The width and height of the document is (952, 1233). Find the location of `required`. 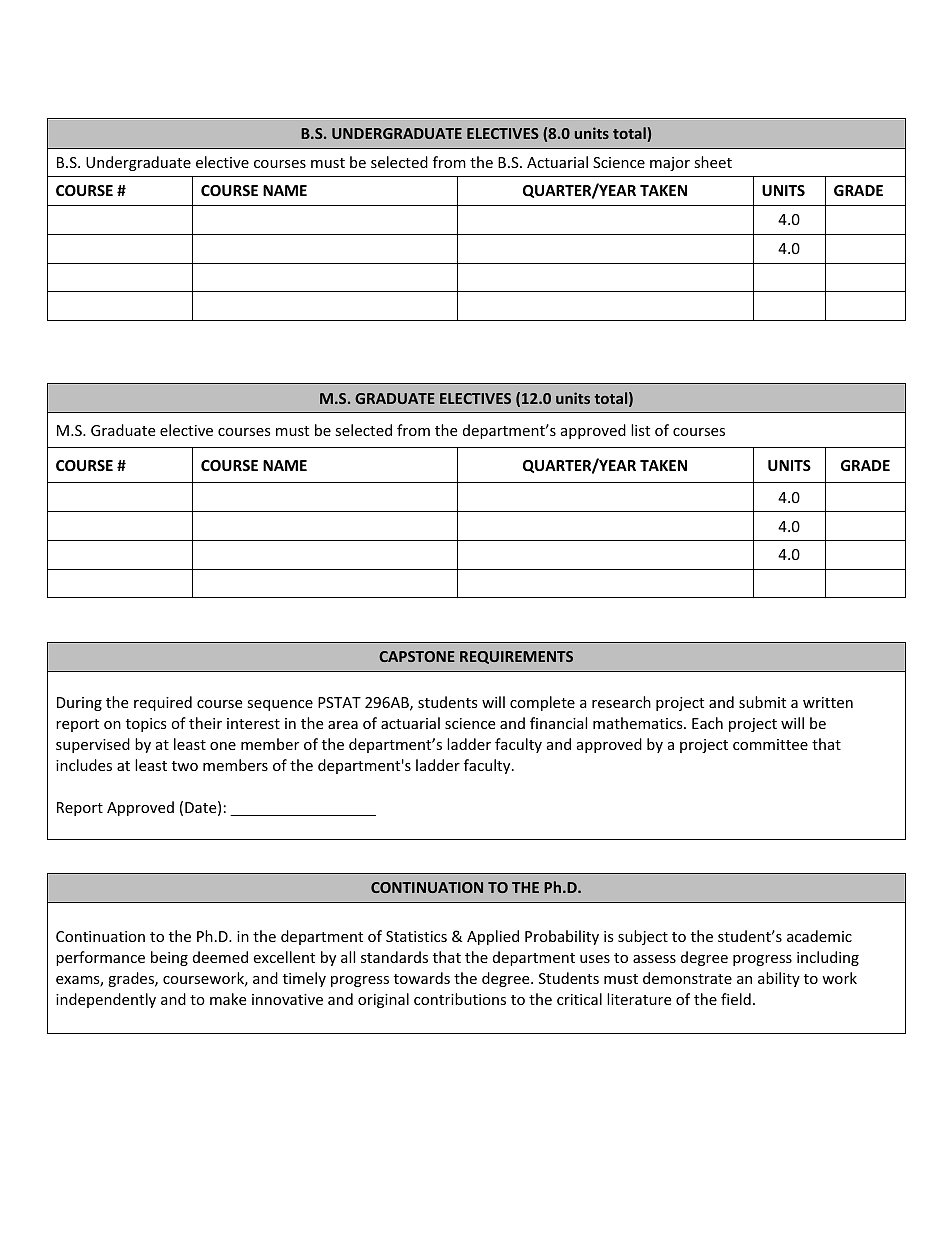

required is located at coordinates (163, 703).
